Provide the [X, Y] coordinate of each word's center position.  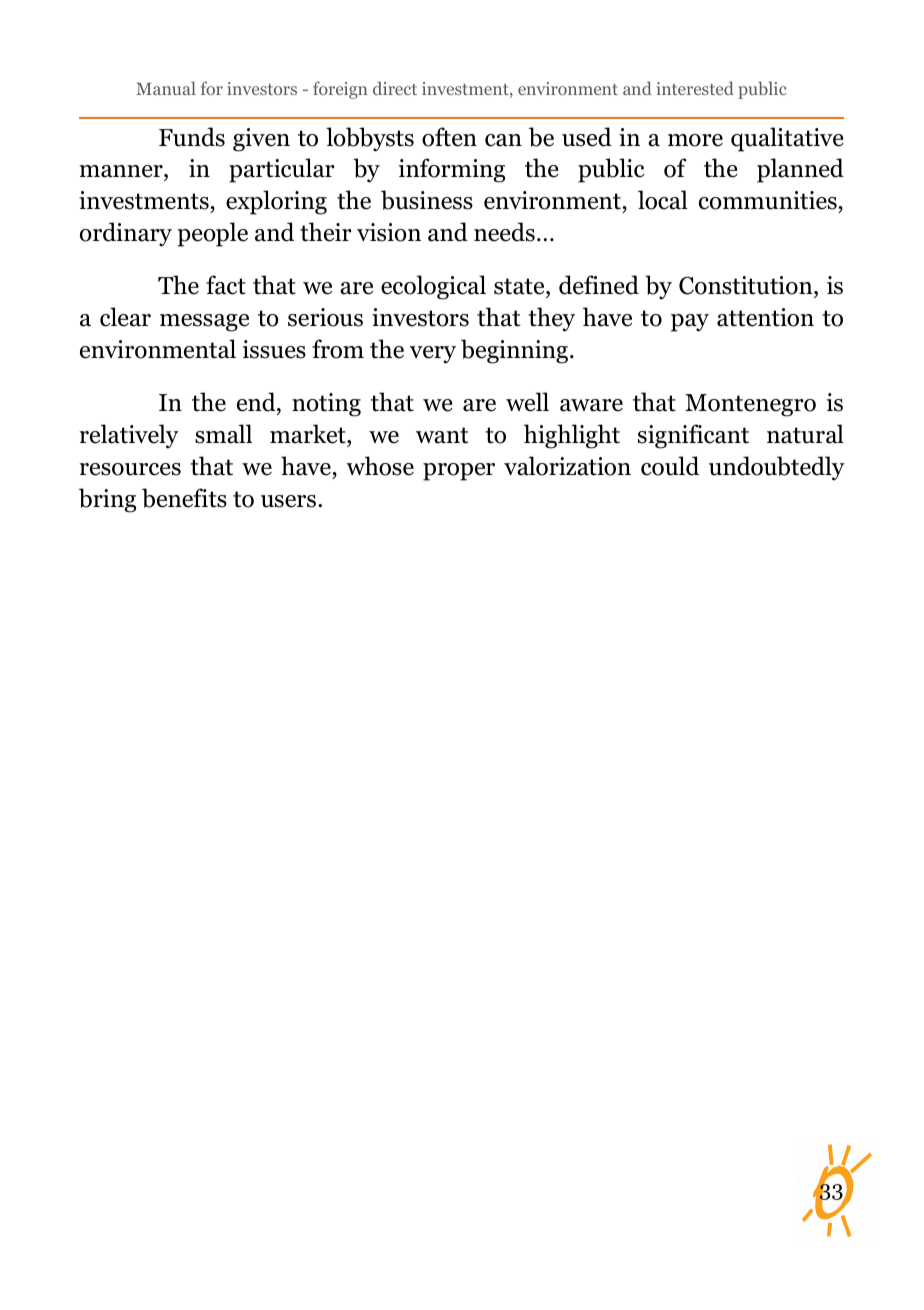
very [433, 355]
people [212, 234]
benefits [184, 498]
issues [274, 349]
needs [504, 232]
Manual [166, 88]
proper [459, 472]
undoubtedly [777, 468]
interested [695, 88]
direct [395, 88]
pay [690, 323]
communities [768, 200]
